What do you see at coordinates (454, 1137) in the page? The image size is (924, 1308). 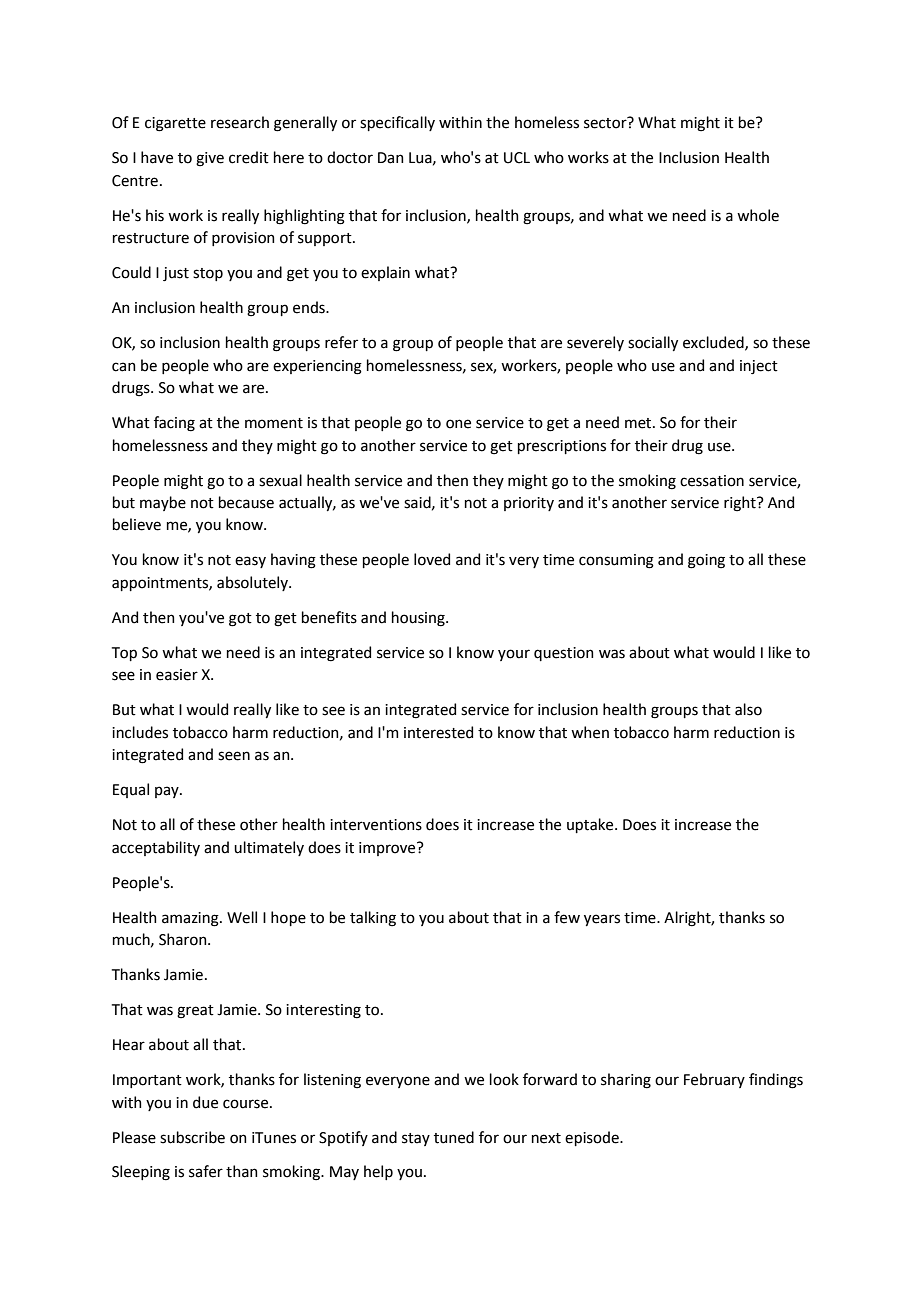 I see `tuned` at bounding box center [454, 1137].
